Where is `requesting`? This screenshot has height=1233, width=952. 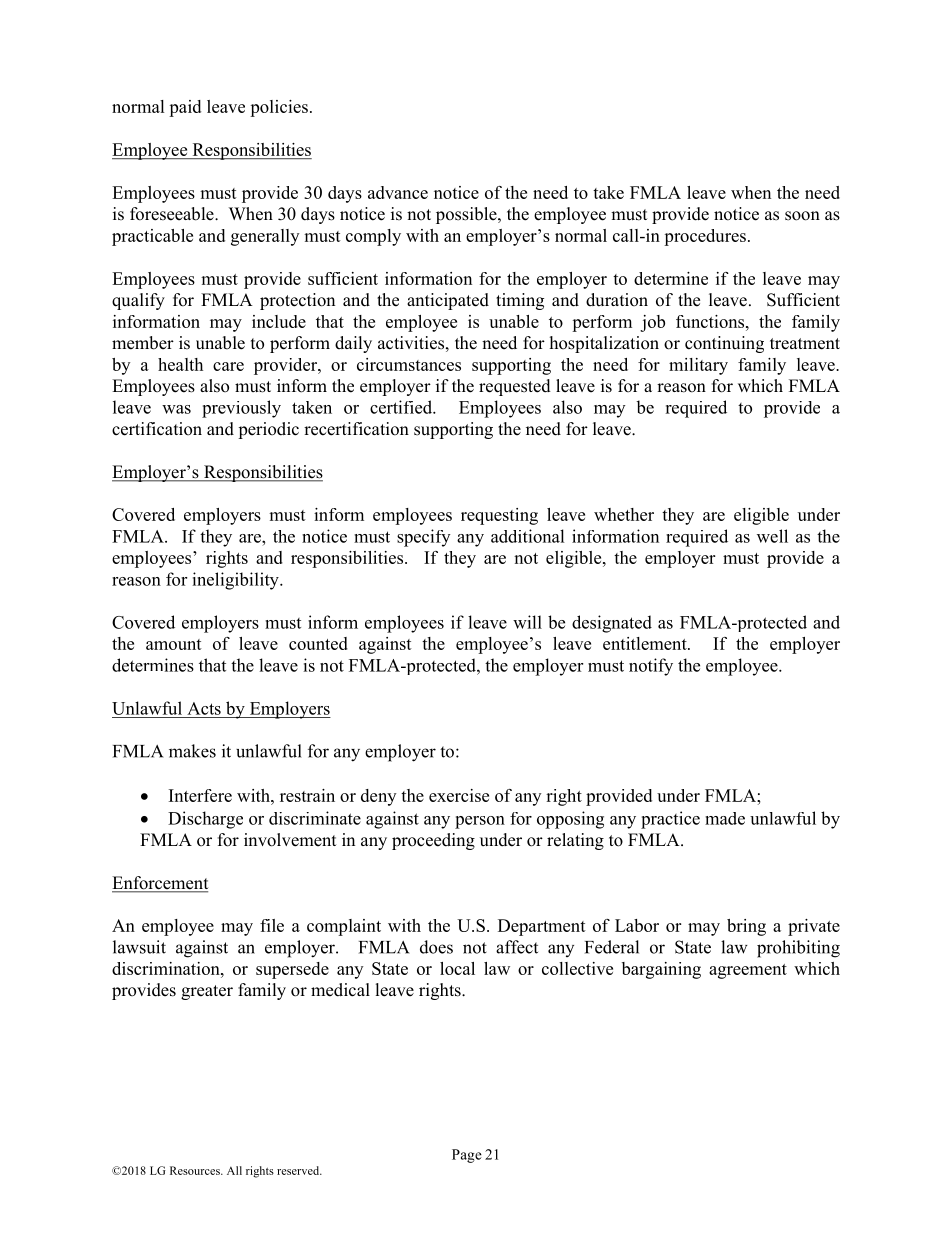 requesting is located at coordinates (499, 516).
